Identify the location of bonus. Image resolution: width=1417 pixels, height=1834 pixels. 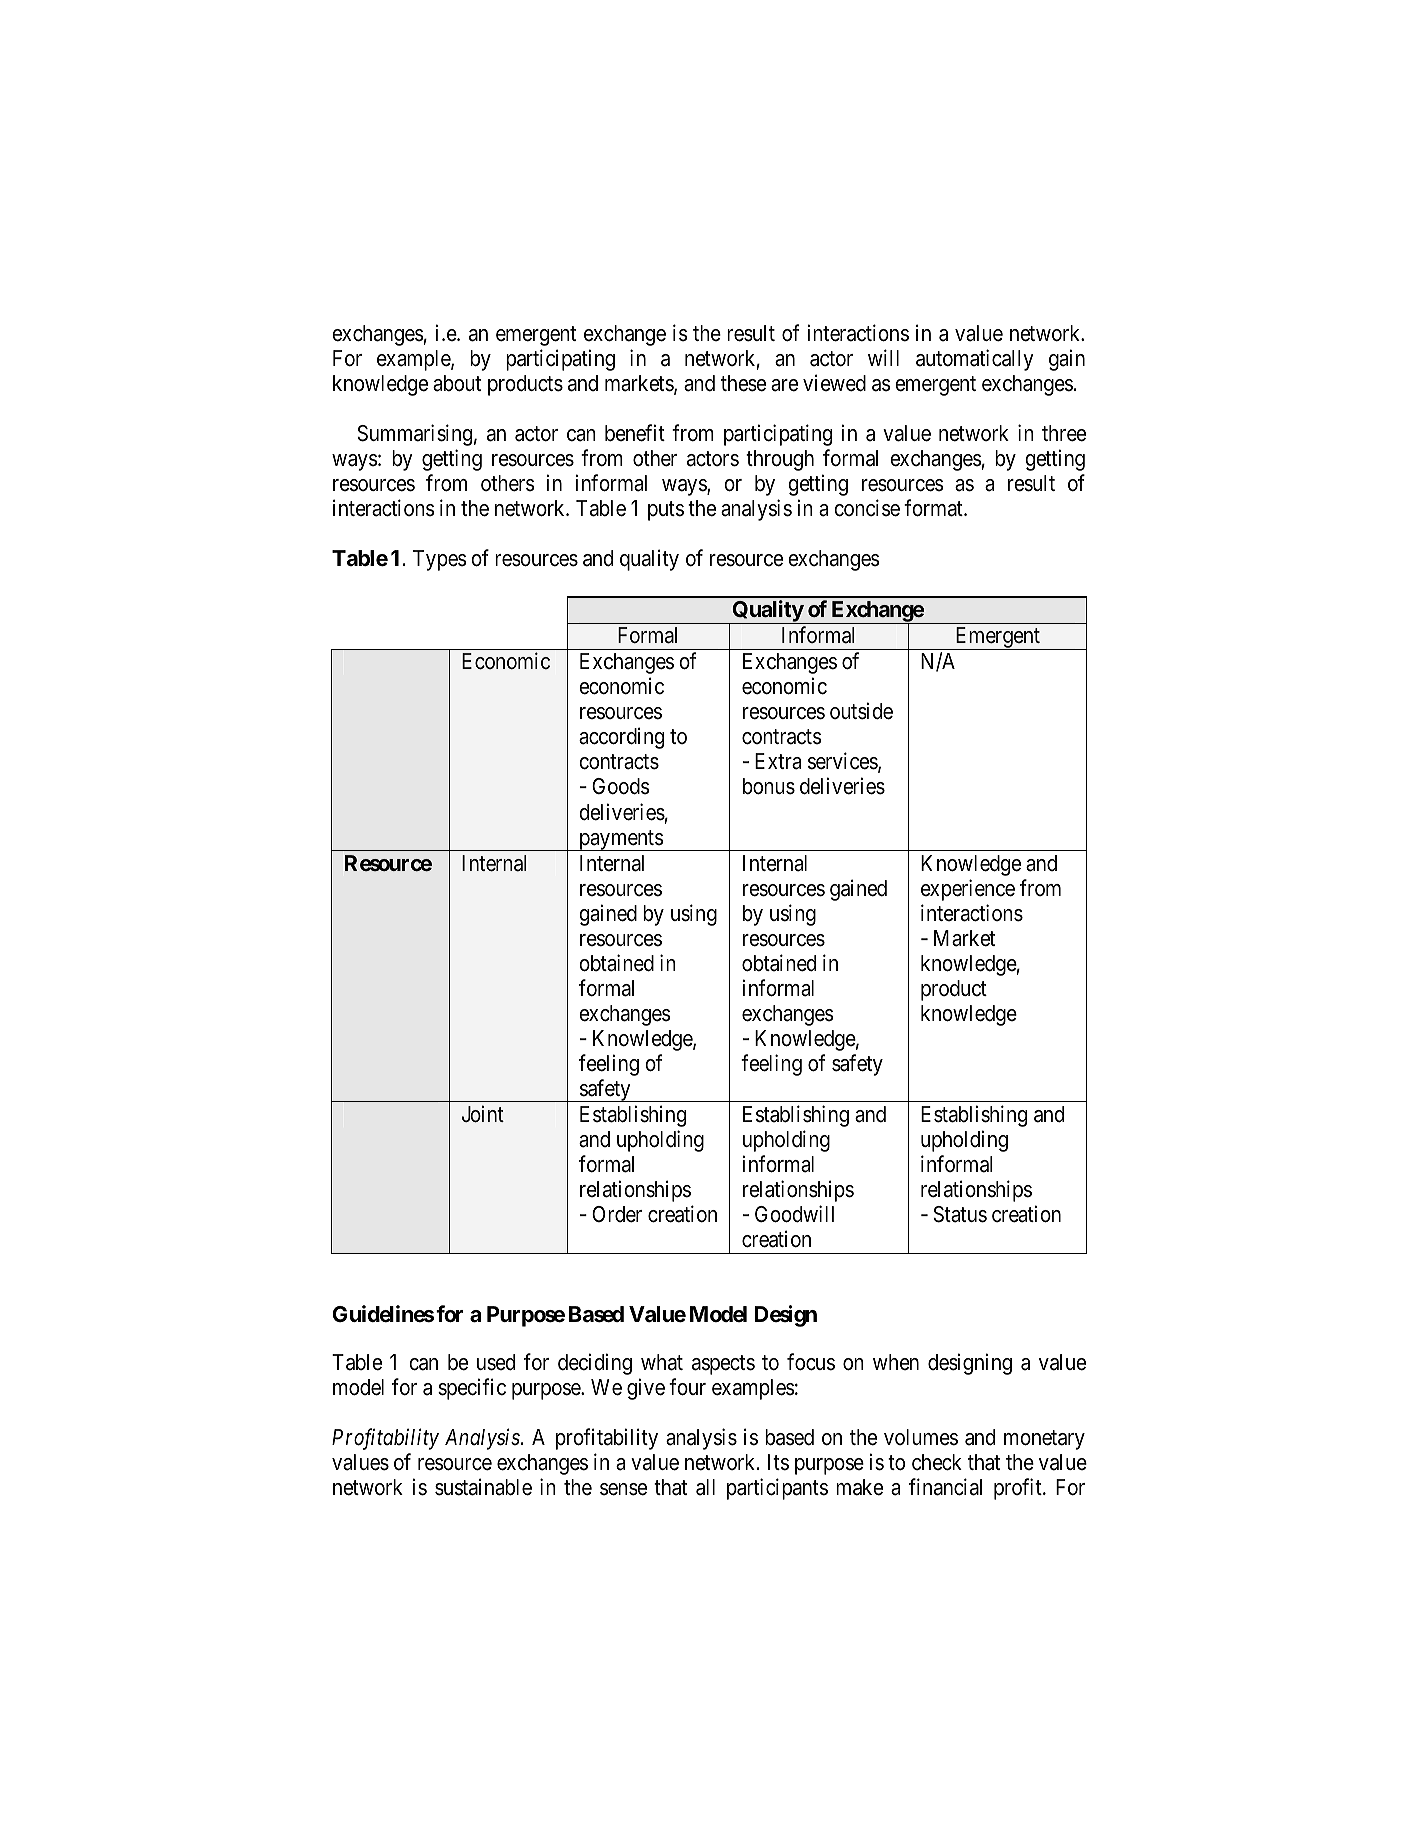
(769, 786).
